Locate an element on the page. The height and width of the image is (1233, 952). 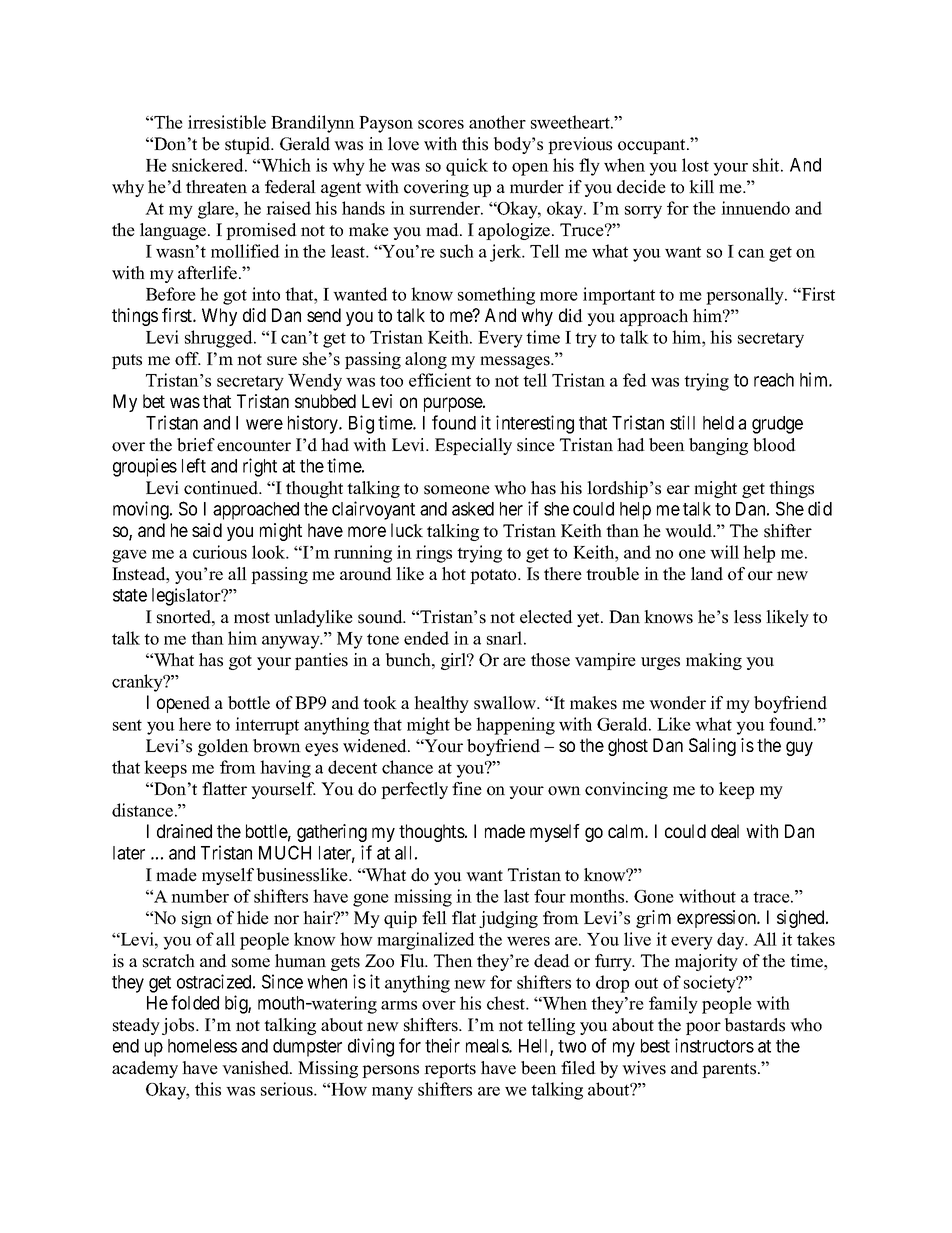
vanished is located at coordinates (256, 1068).
